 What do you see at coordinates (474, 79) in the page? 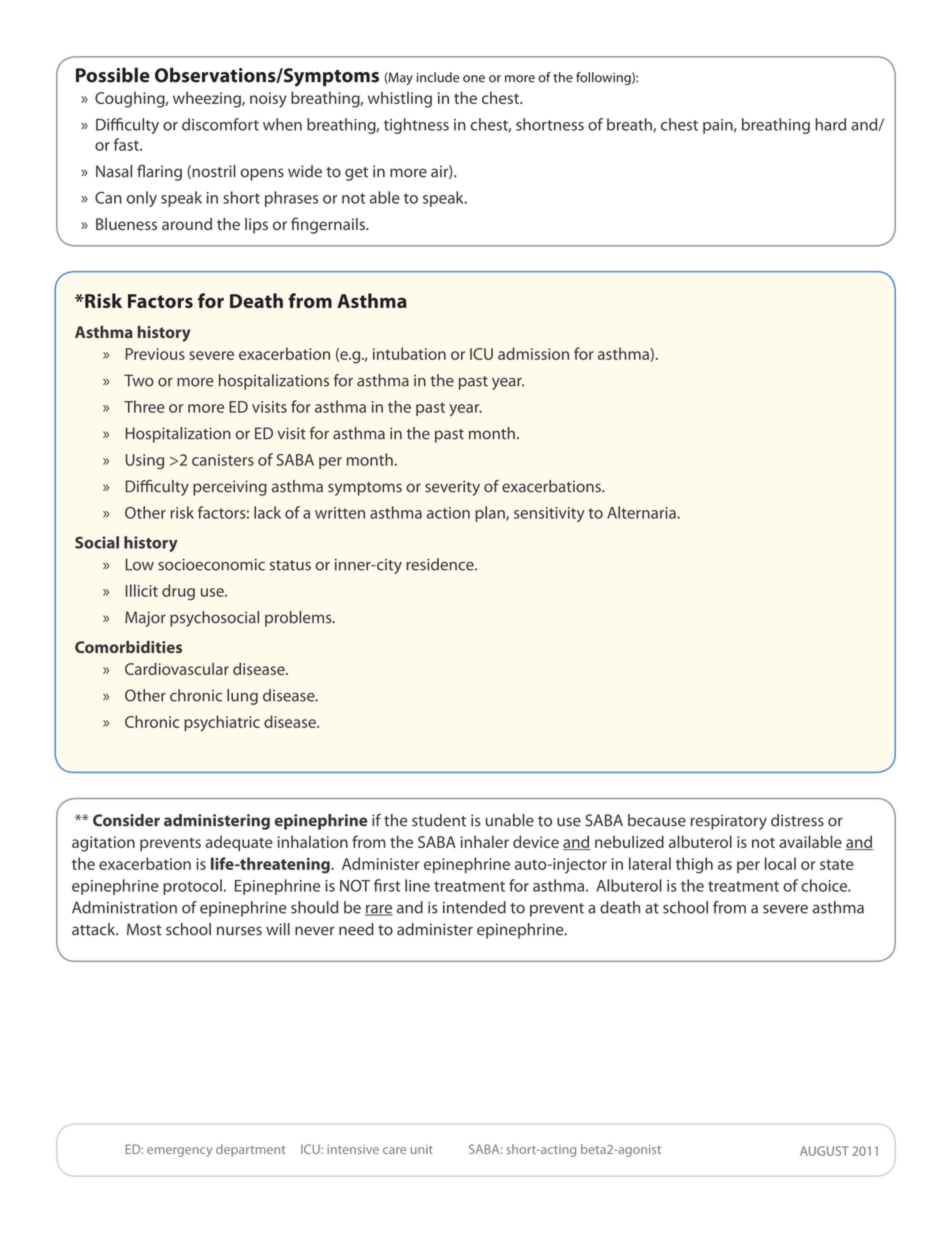
I see `one` at bounding box center [474, 79].
